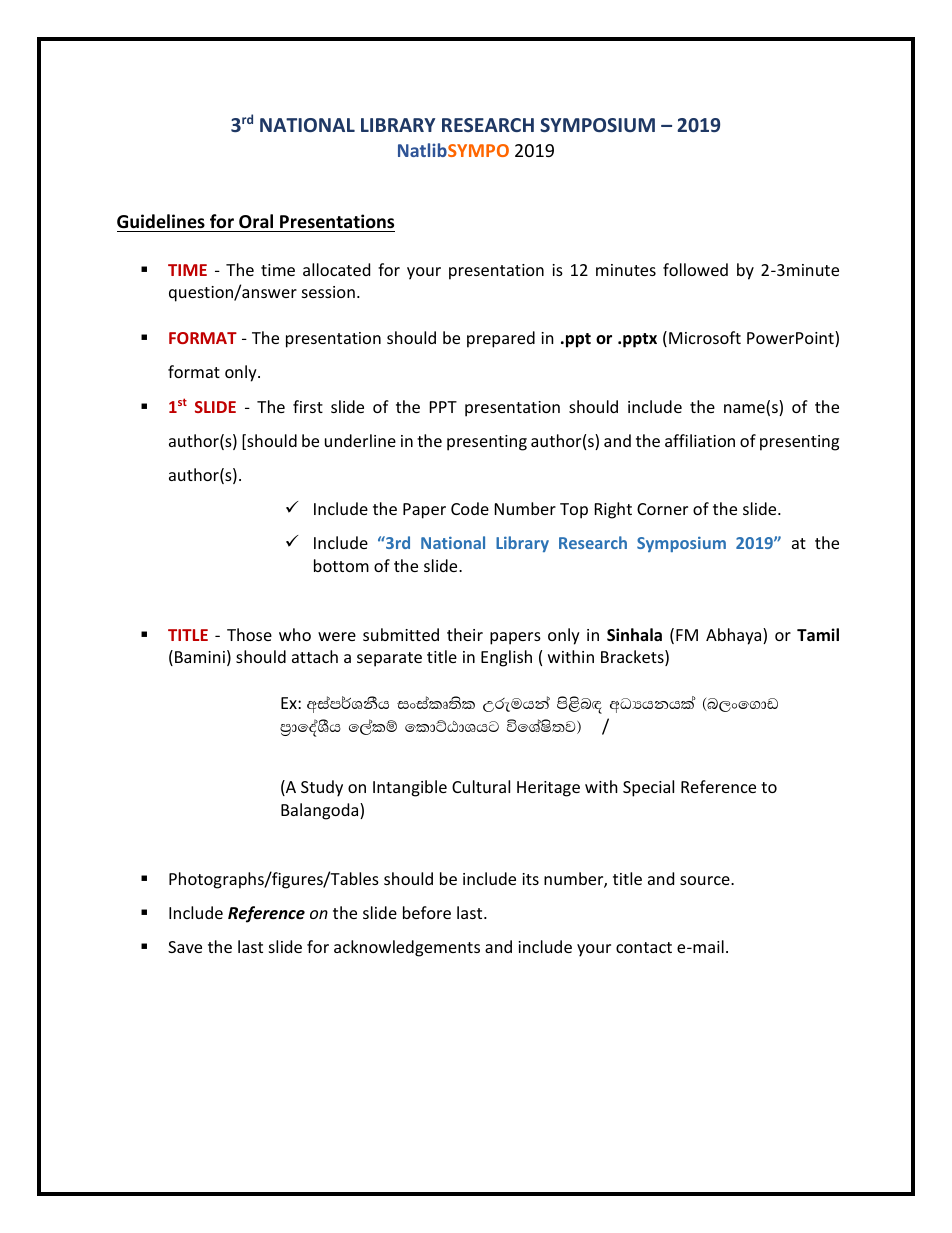 The image size is (952, 1233). Describe the element at coordinates (481, 786) in the page. I see `Cultural` at that location.
